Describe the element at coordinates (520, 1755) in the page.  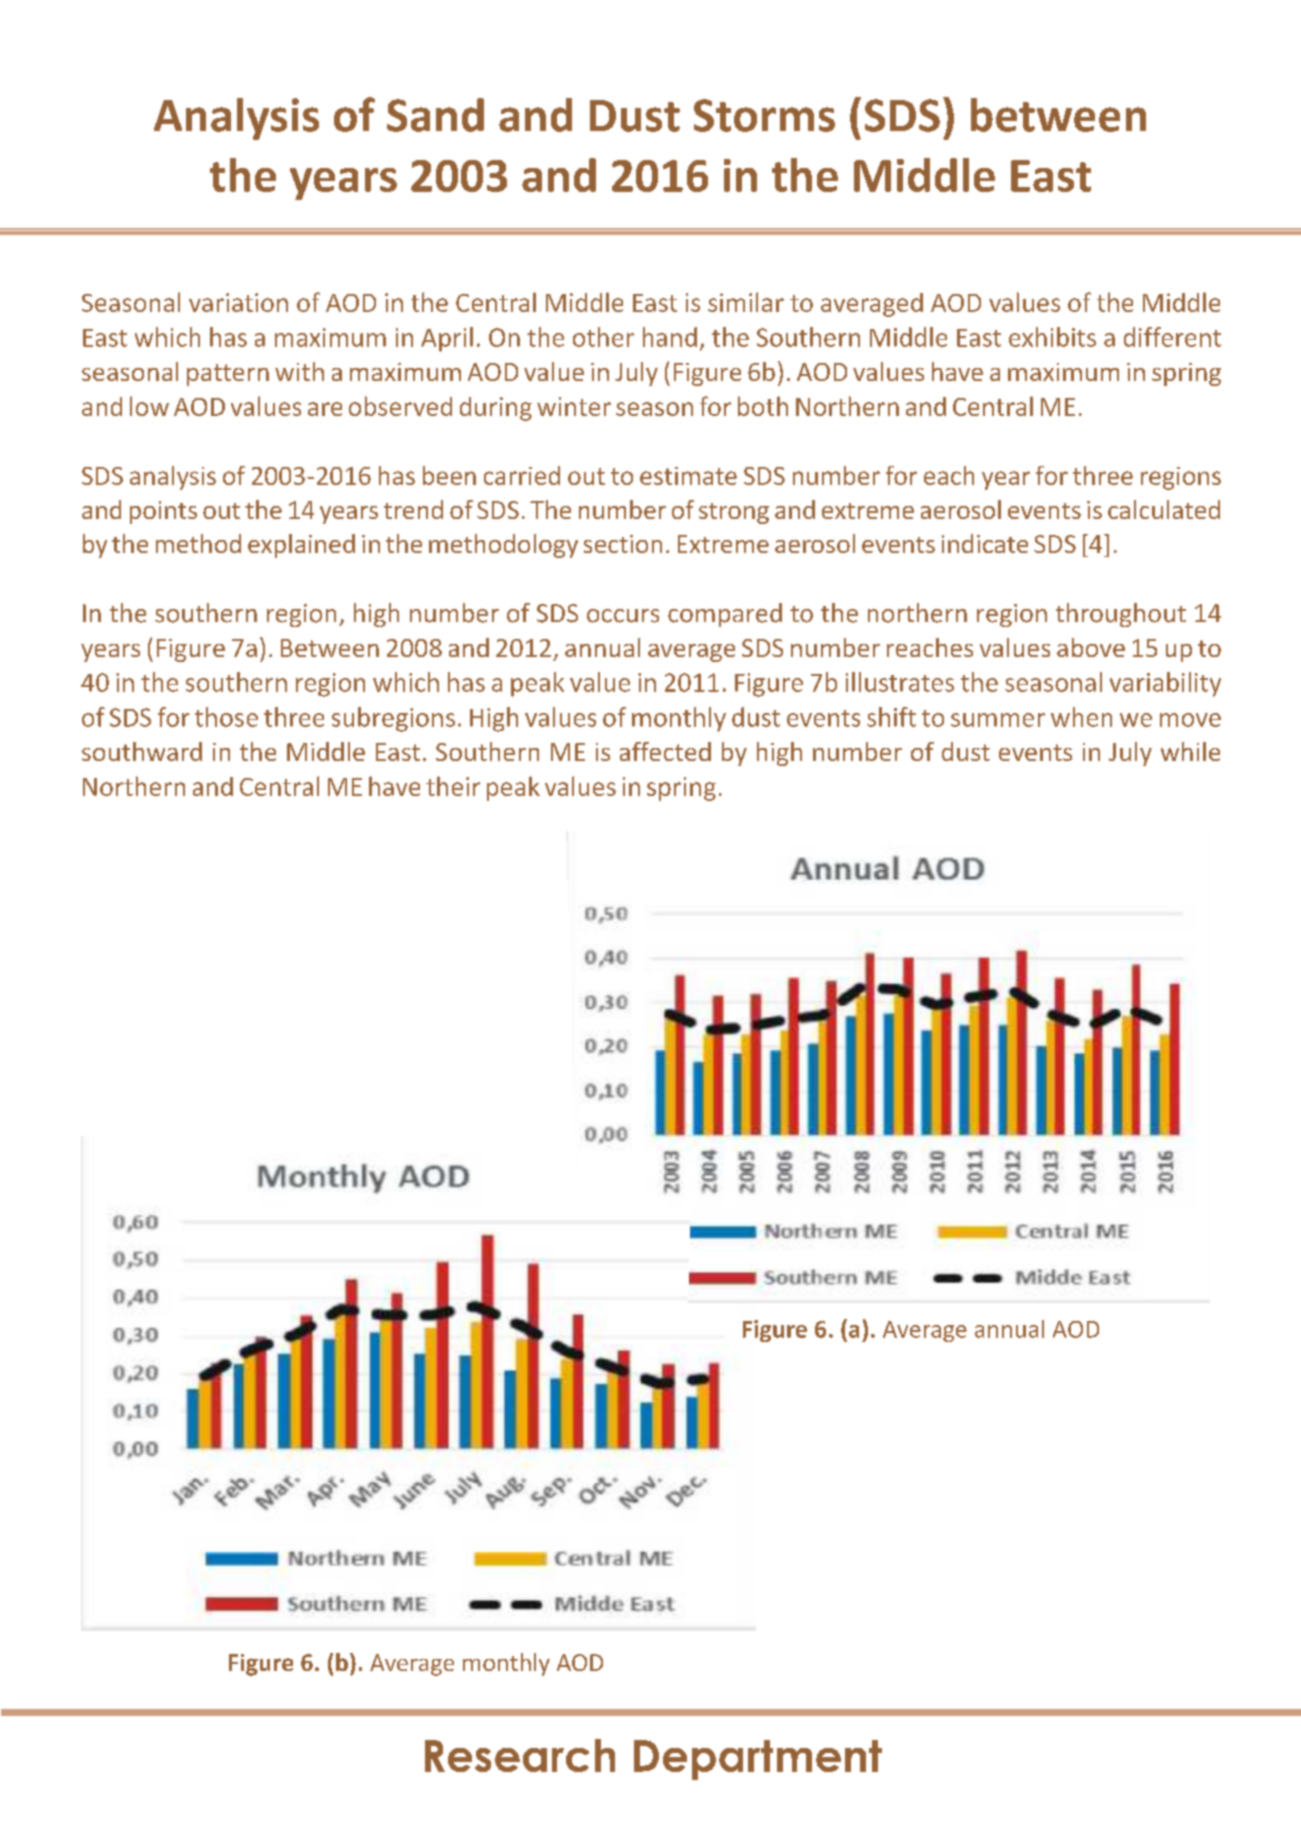
I see `Research` at that location.
